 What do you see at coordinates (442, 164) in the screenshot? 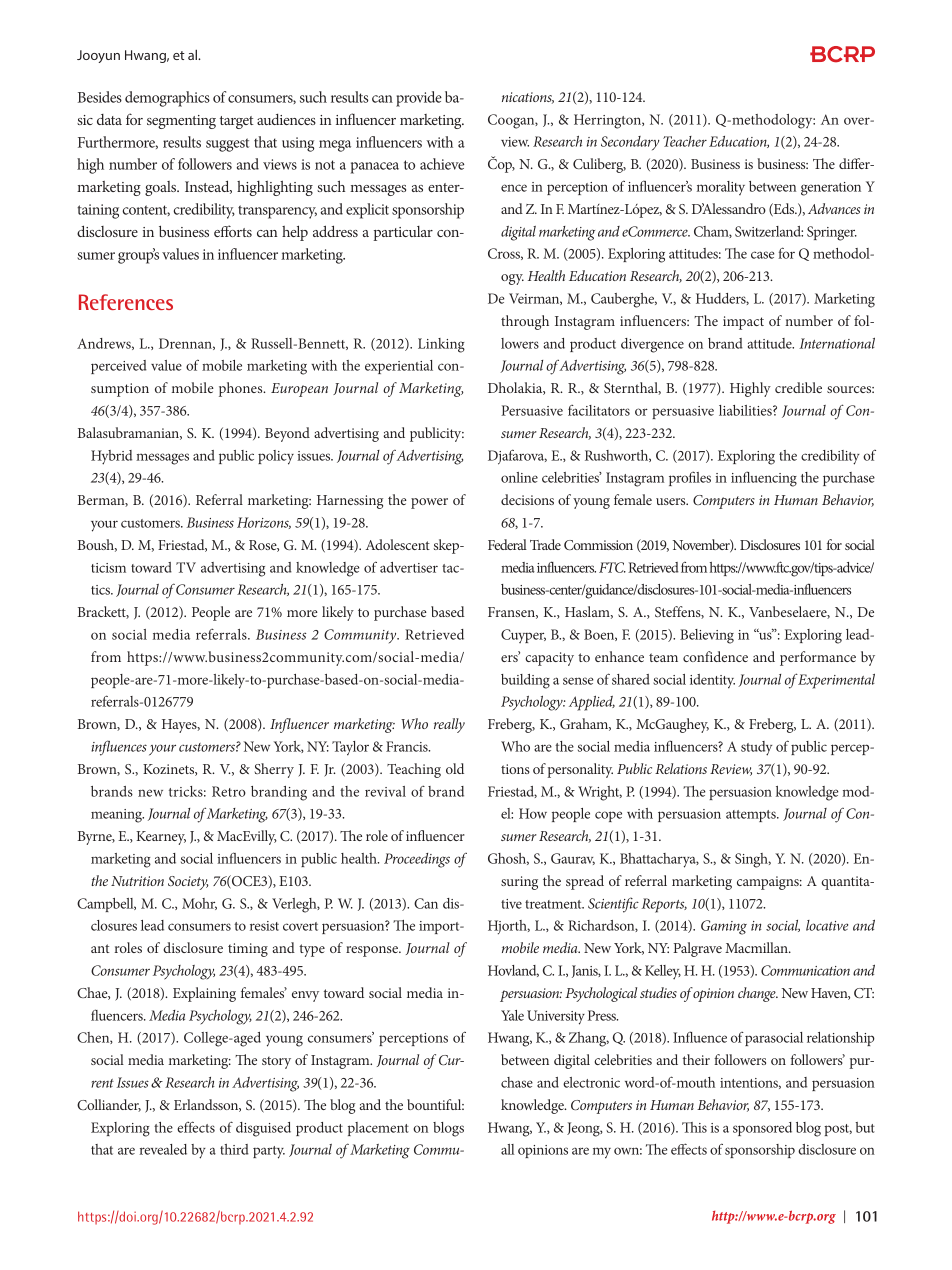
I see `achieve` at bounding box center [442, 164].
